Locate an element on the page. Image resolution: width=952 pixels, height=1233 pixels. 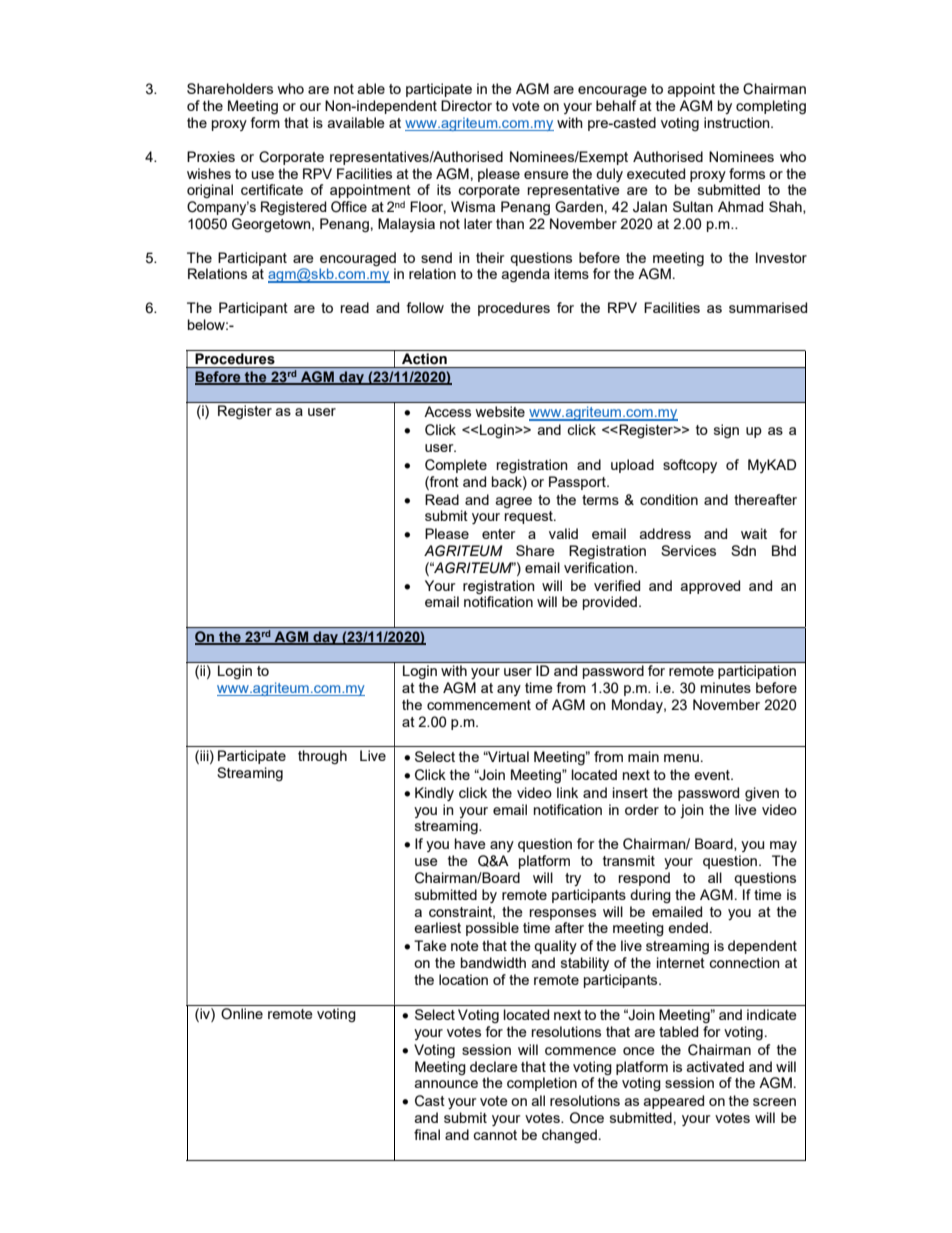
Online is located at coordinates (242, 1014).
